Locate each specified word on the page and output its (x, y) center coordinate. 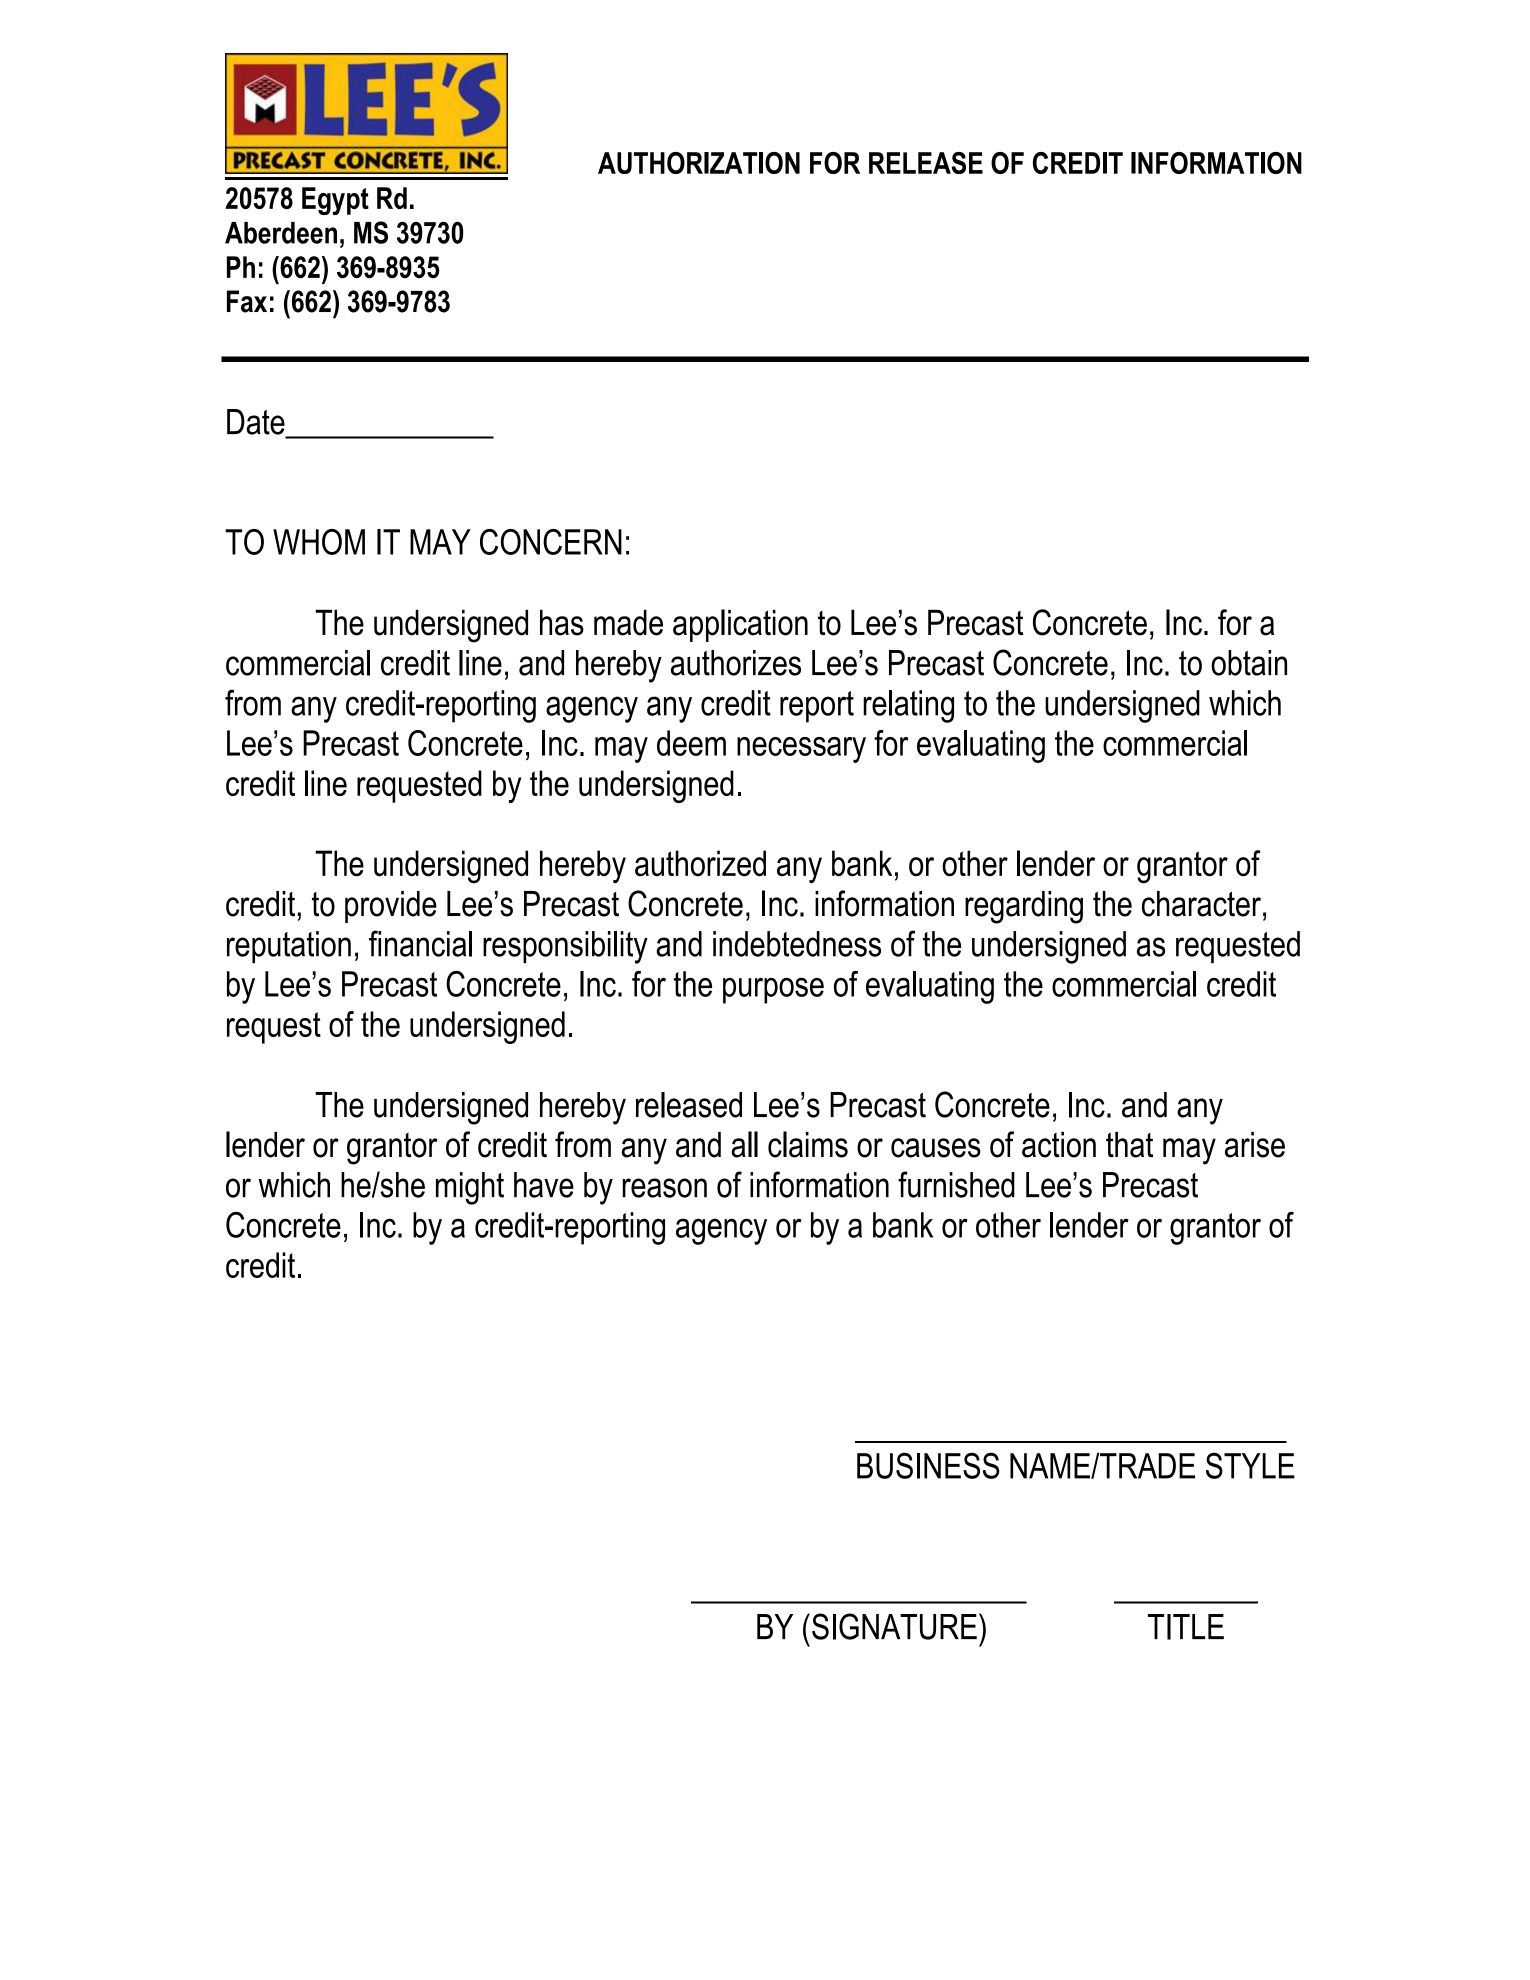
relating (908, 706)
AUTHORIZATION (699, 163)
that (1129, 1145)
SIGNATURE (894, 1626)
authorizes (736, 663)
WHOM (319, 542)
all (744, 1144)
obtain (1249, 663)
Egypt (335, 201)
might (470, 1188)
